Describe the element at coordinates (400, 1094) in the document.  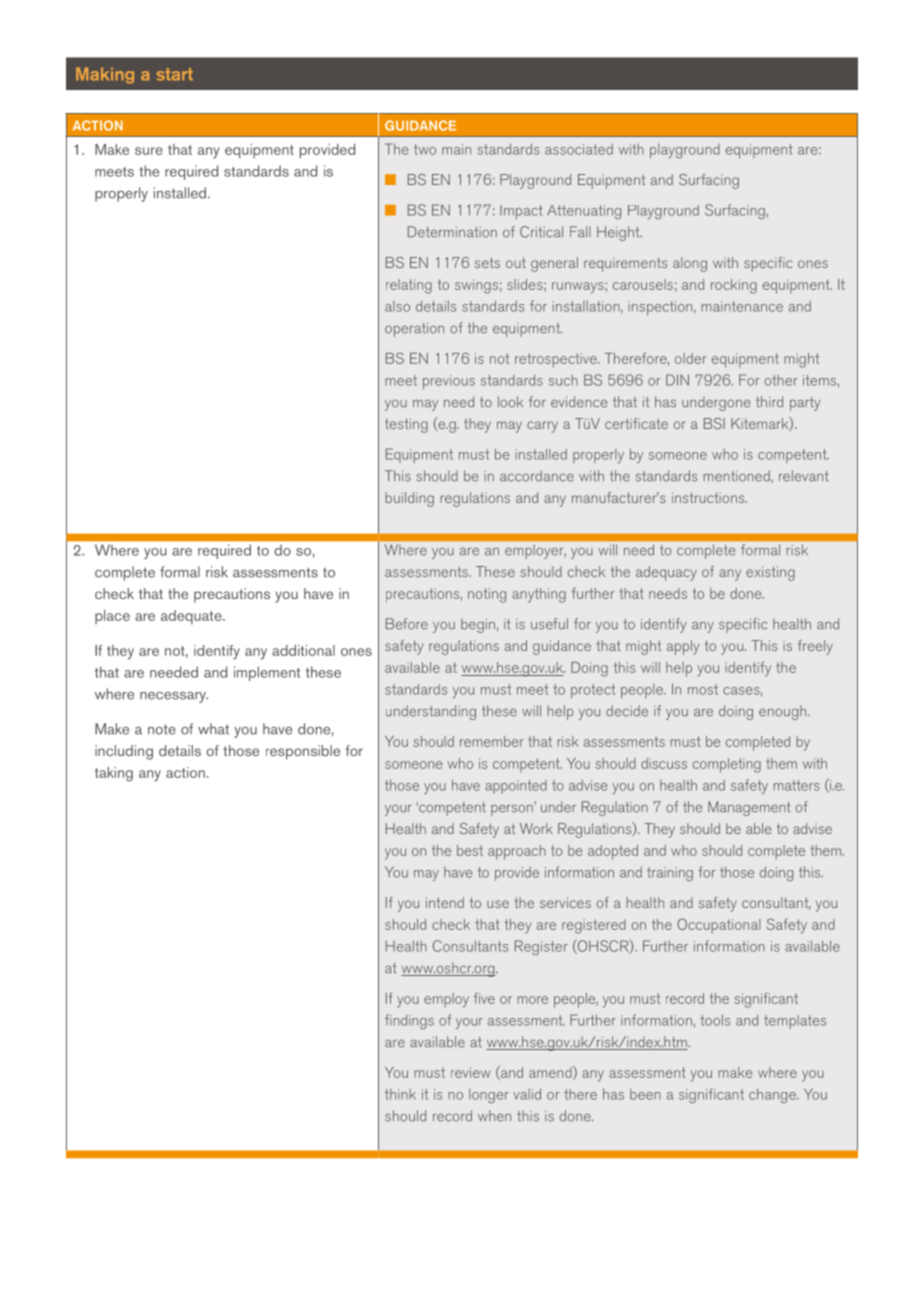
I see `think` at that location.
